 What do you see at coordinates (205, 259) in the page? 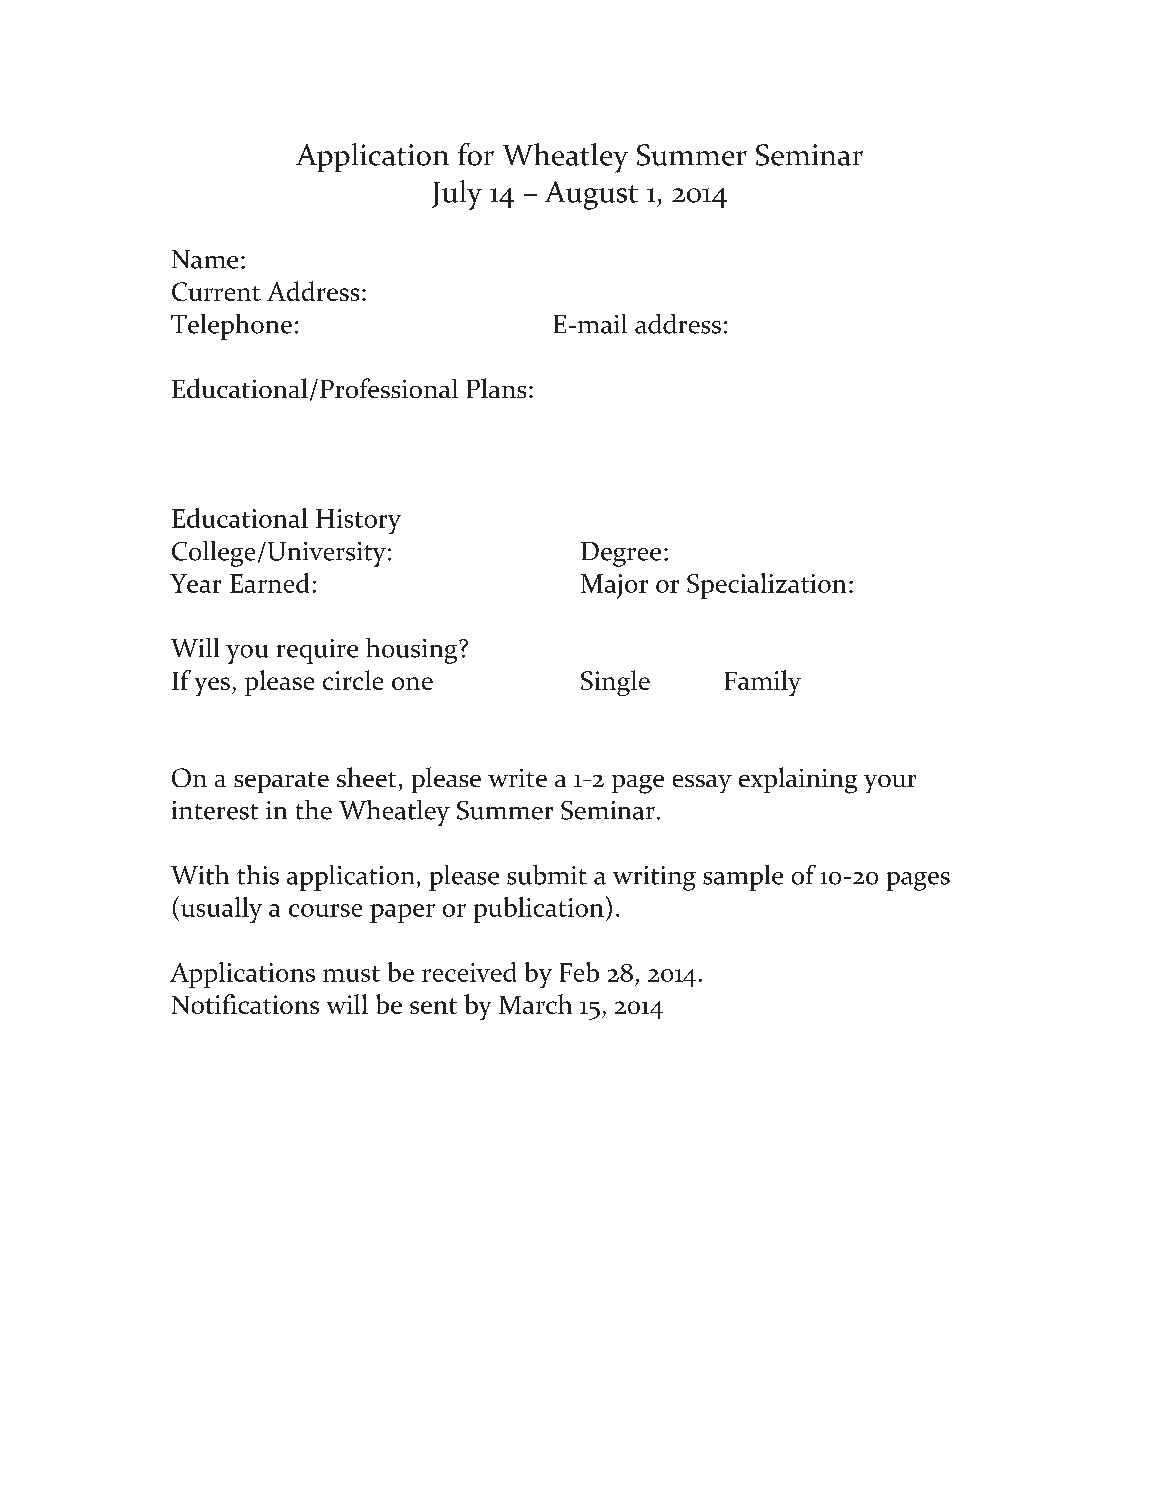
I see `Name` at bounding box center [205, 259].
